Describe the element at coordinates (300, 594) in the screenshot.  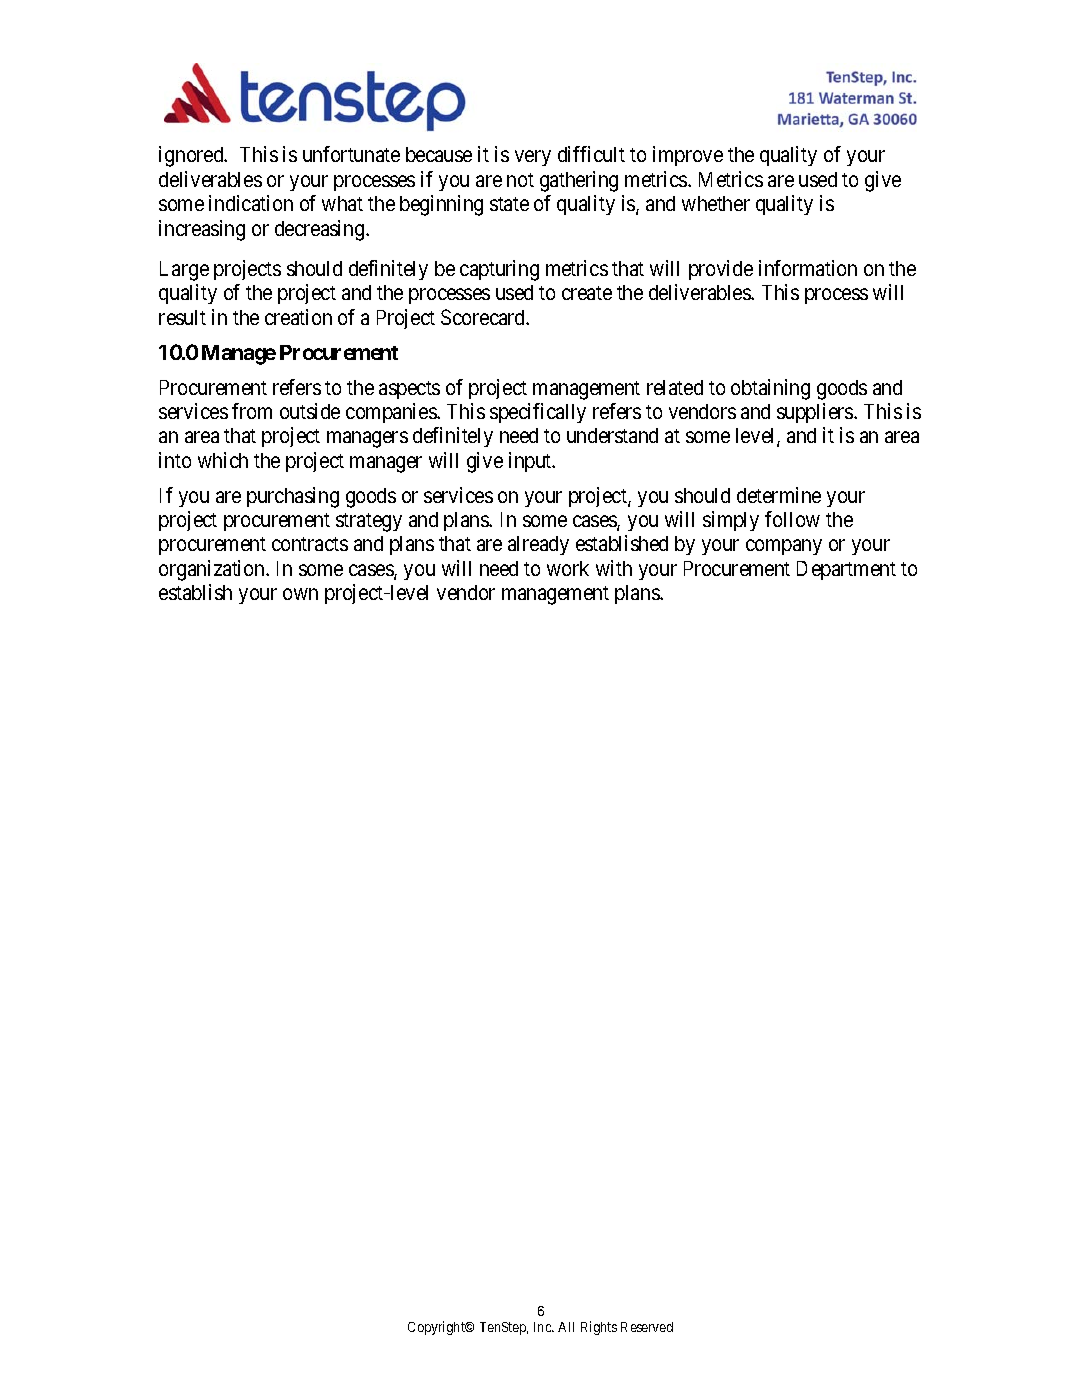
I see `own` at that location.
